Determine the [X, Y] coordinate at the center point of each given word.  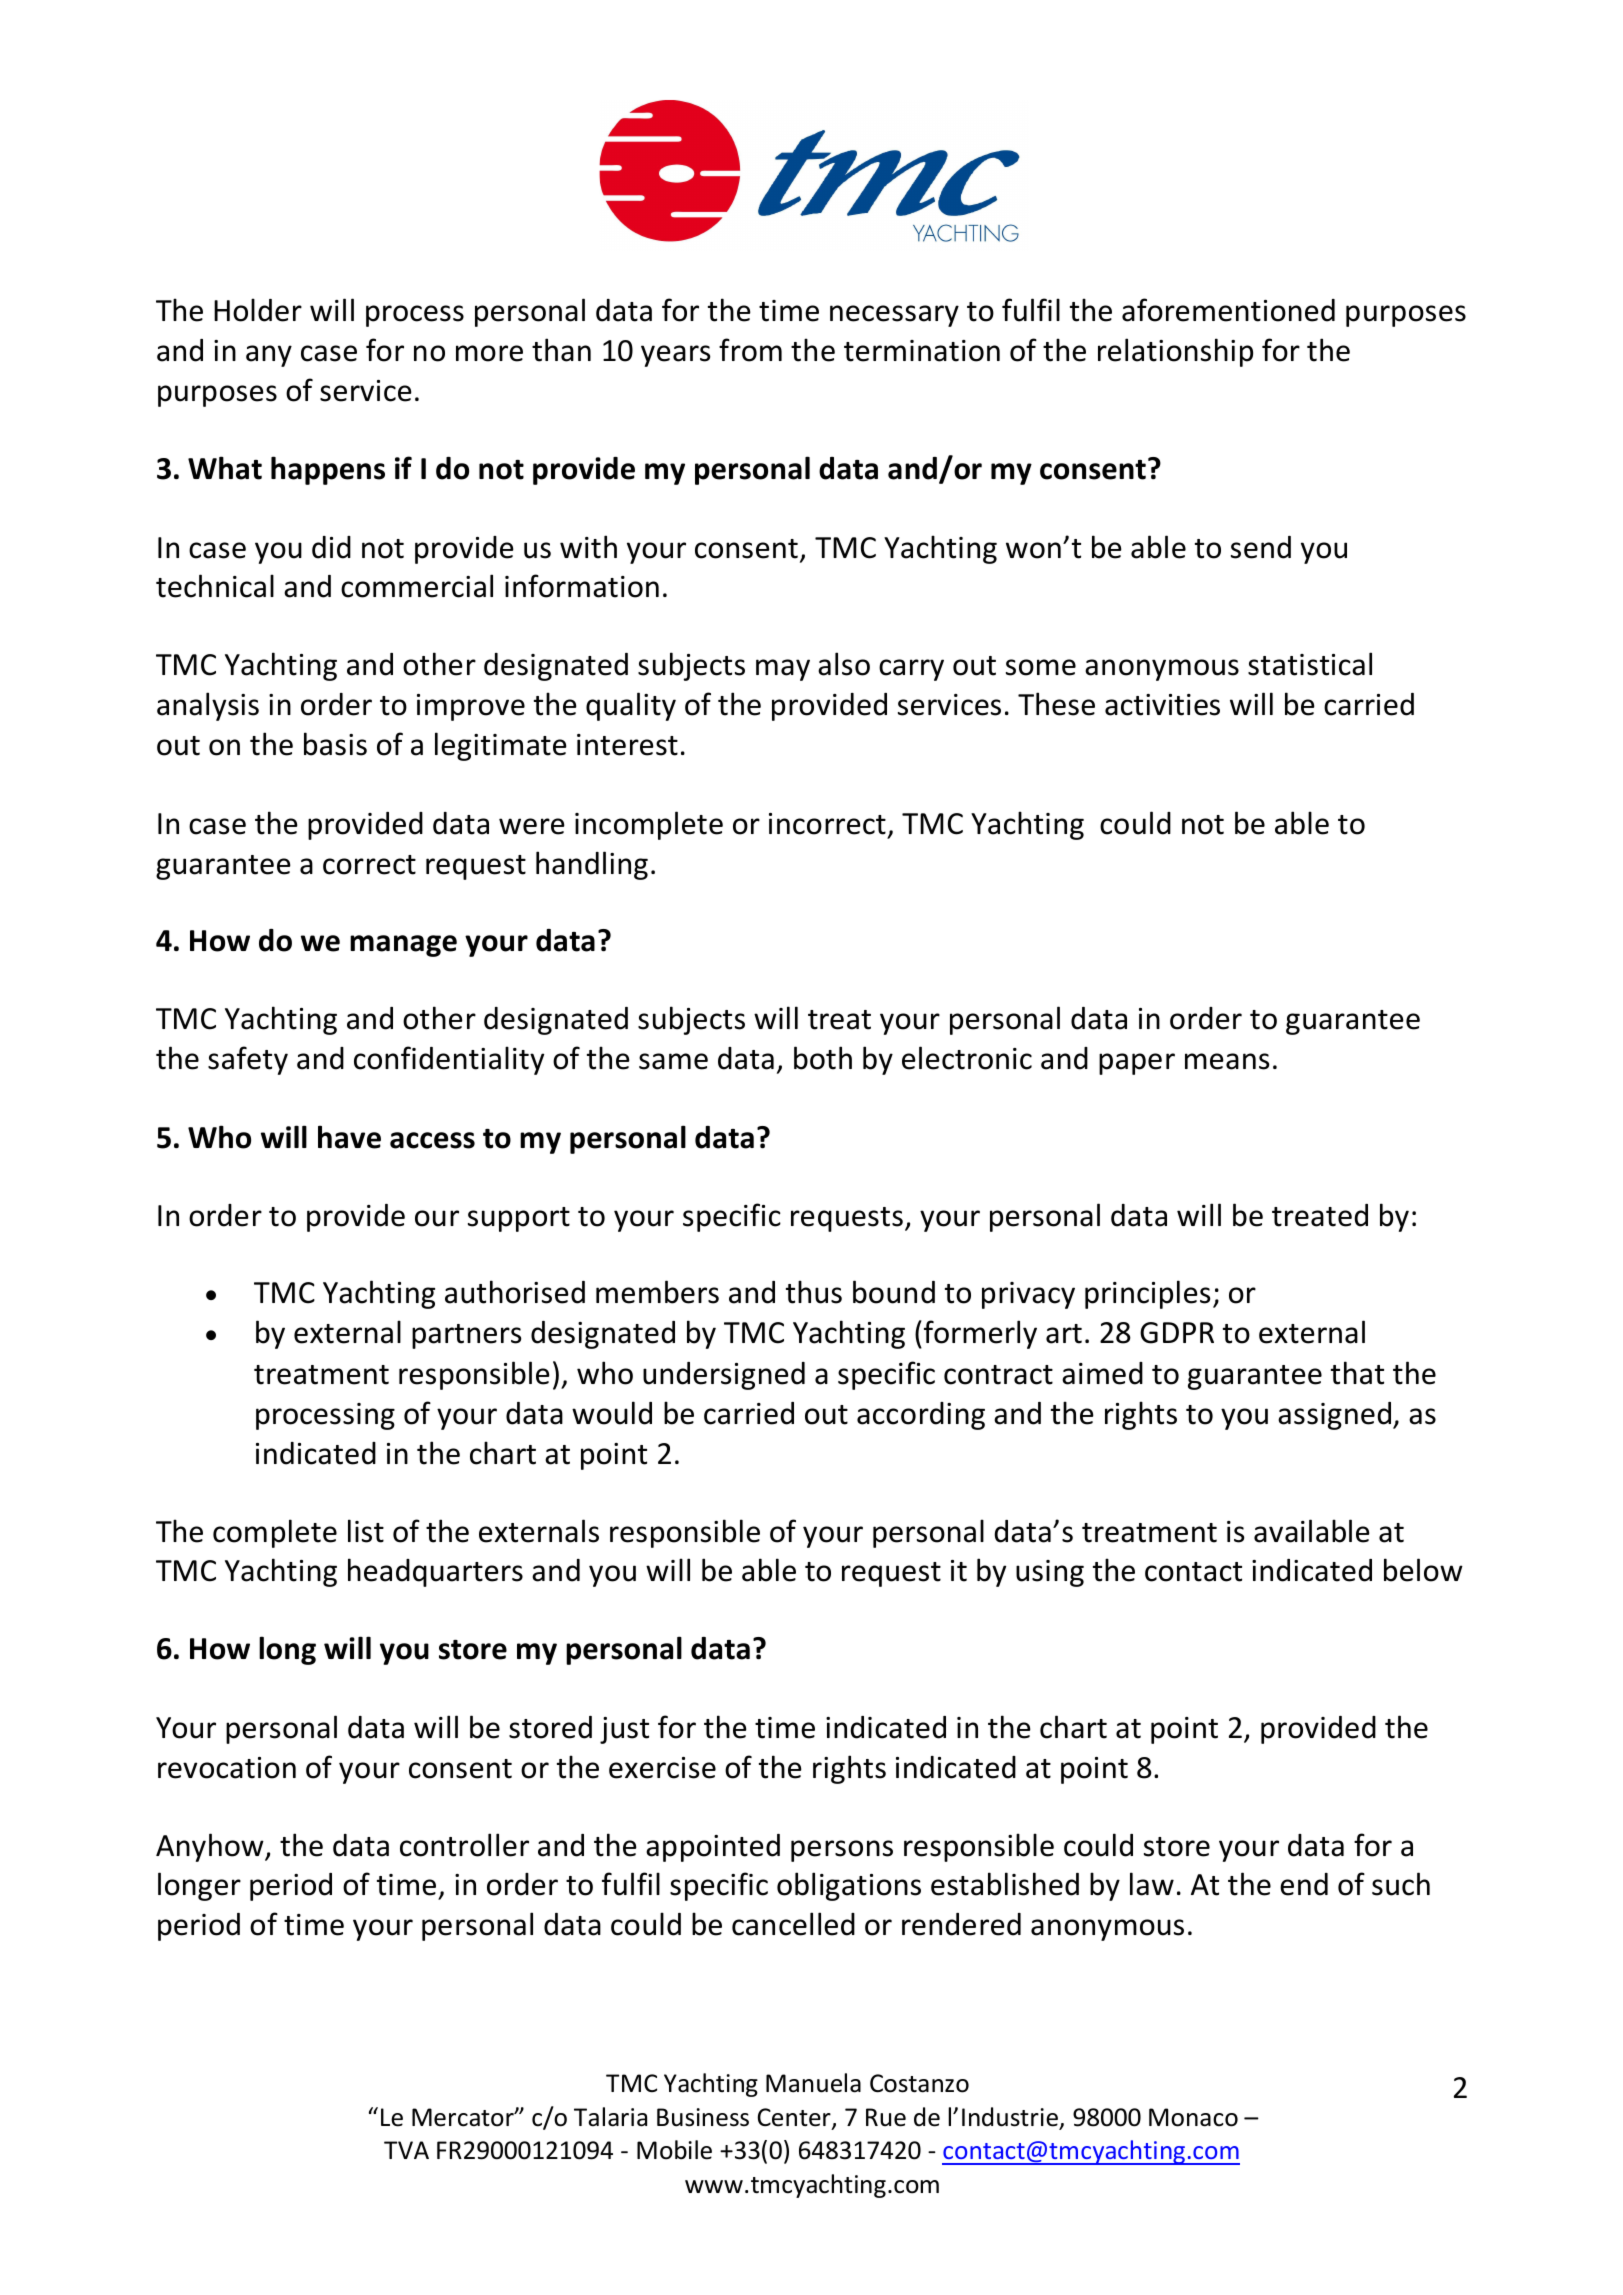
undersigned [724, 1376]
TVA [406, 2150]
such [1401, 1884]
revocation [227, 1768]
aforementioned [1228, 310]
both [823, 1058]
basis [335, 744]
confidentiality [449, 1060]
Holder [258, 310]
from [750, 350]
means [1227, 1061]
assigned [1336, 1416]
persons [842, 1851]
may [783, 670]
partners [466, 1336]
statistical [1310, 664]
